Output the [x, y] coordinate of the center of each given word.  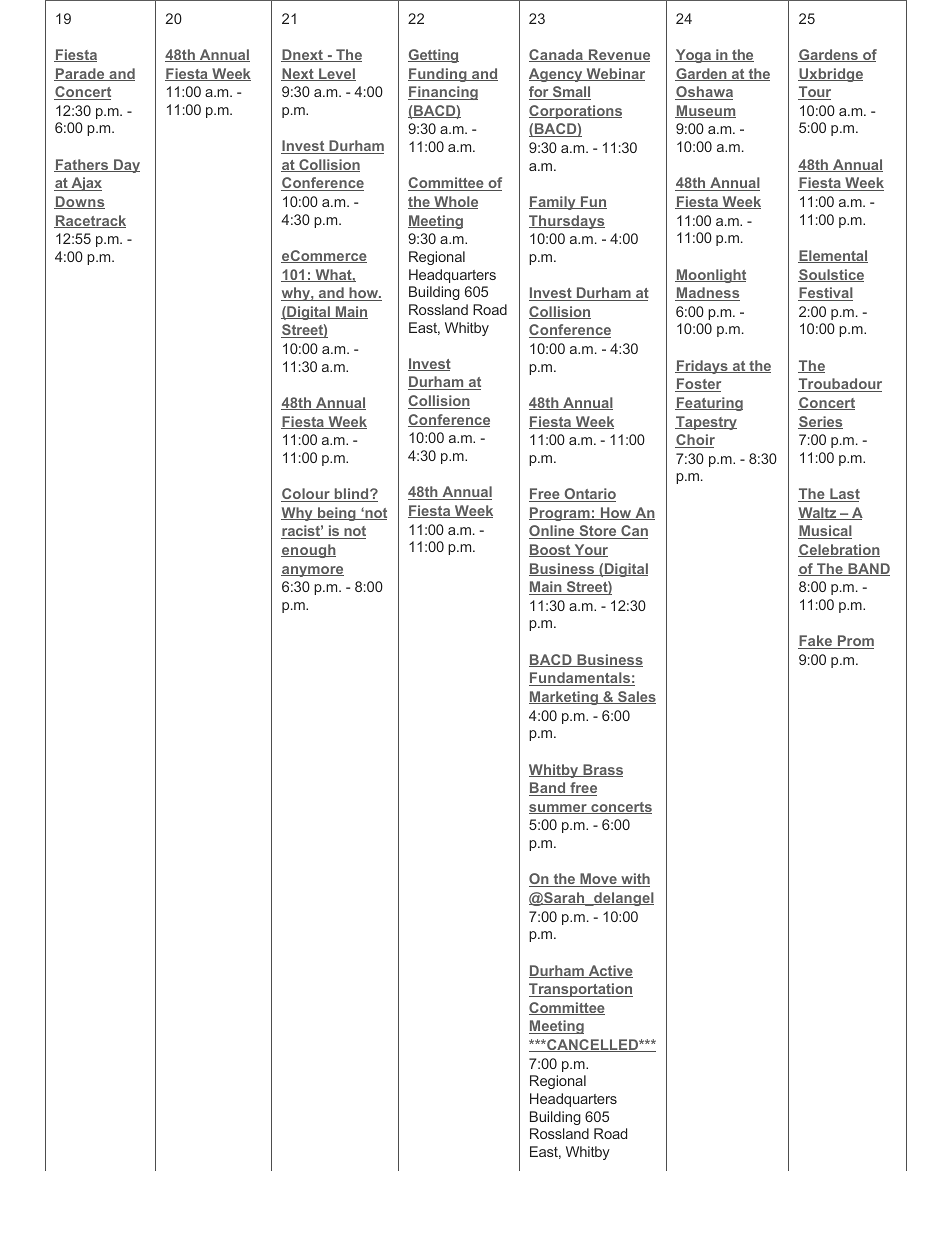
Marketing [564, 698]
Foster [698, 385]
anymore [312, 571]
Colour [306, 495]
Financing [443, 93]
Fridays [702, 367]
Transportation [581, 990]
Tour [814, 93]
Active [609, 971]
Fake [816, 642]
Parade [80, 74]
